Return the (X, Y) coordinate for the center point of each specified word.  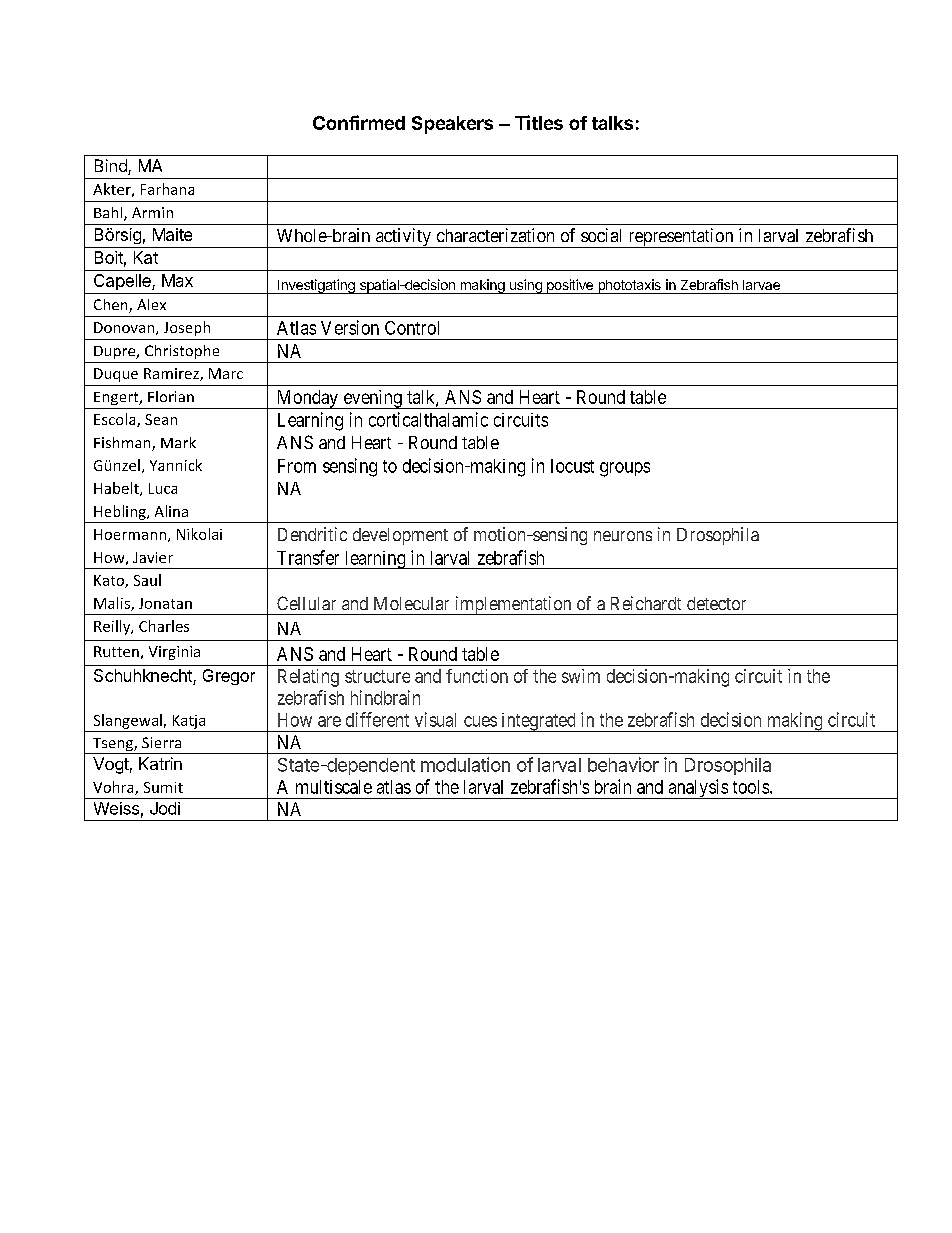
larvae (761, 285)
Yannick (176, 465)
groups (625, 469)
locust (572, 466)
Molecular (411, 603)
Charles (164, 626)
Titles (539, 122)
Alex (151, 304)
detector (716, 603)
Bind (112, 167)
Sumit (163, 787)
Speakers (452, 125)
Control (412, 328)
